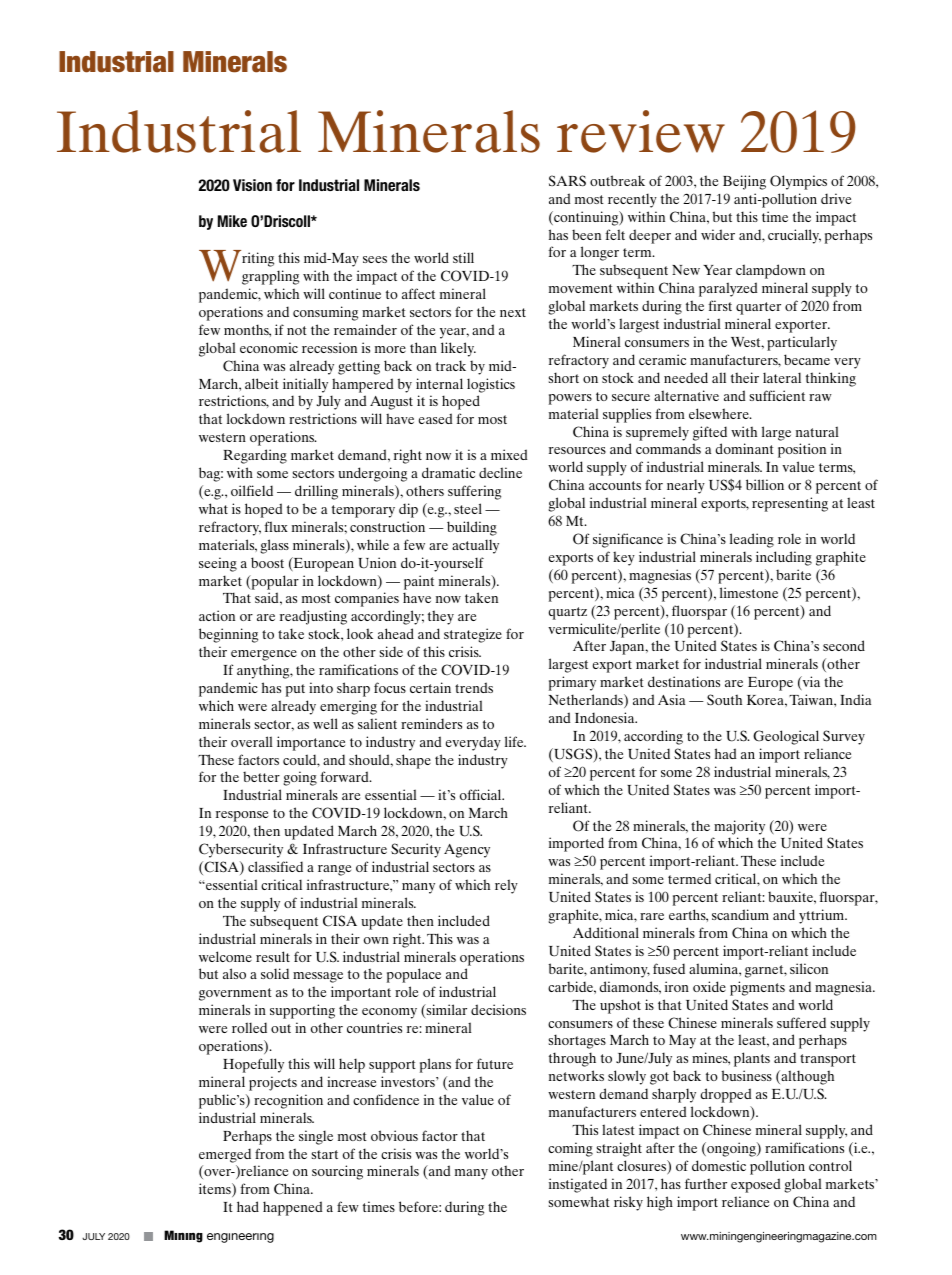 Image resolution: width=952 pixels, height=1275 pixels. I want to click on rely, so click(506, 886).
